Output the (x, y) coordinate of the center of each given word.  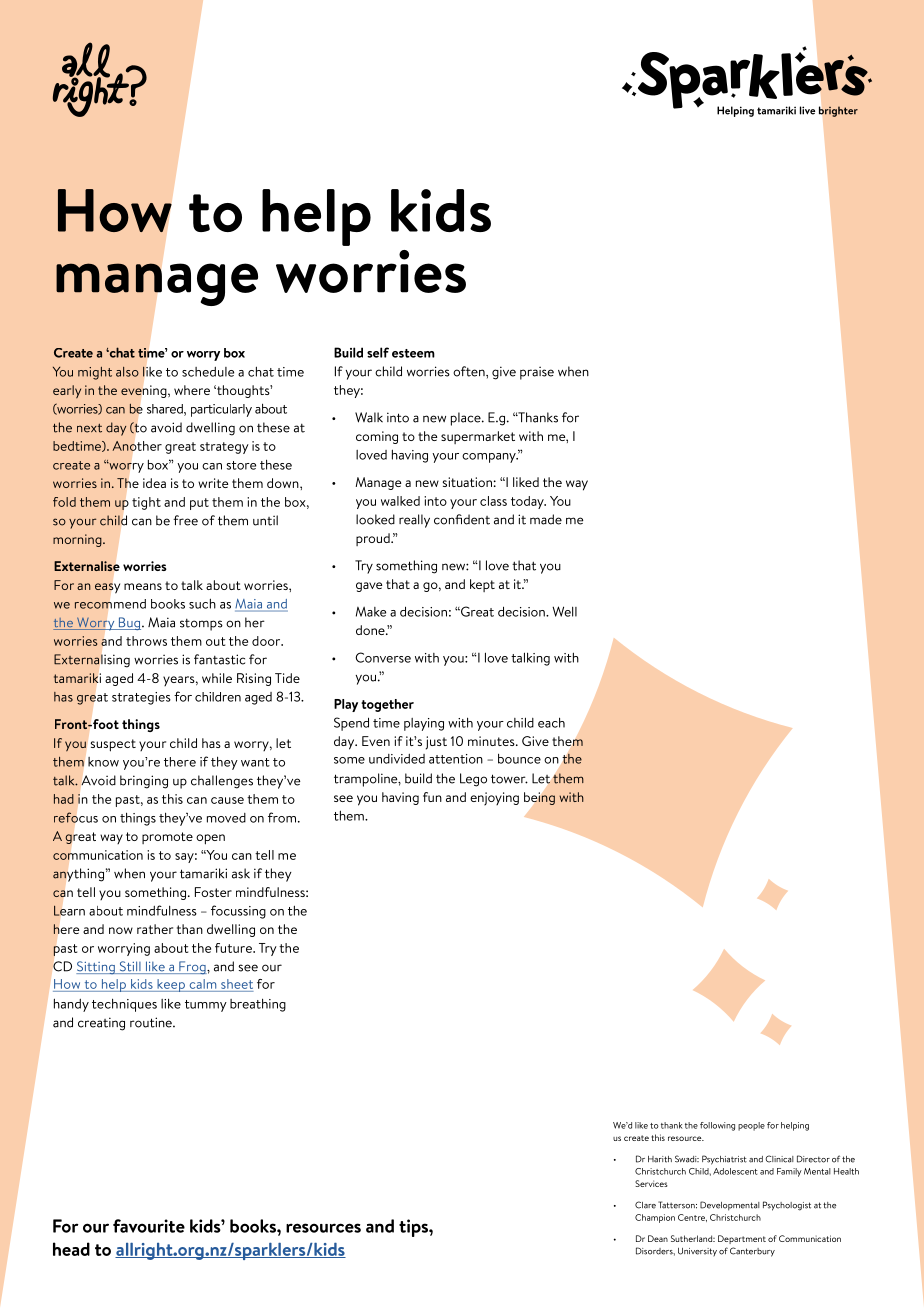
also (127, 372)
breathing (258, 1005)
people (751, 1126)
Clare (645, 1205)
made (546, 519)
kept (482, 585)
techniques (124, 1005)
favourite (149, 1226)
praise (537, 373)
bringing (144, 782)
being (539, 798)
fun (432, 797)
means (143, 586)
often (470, 371)
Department (742, 1239)
